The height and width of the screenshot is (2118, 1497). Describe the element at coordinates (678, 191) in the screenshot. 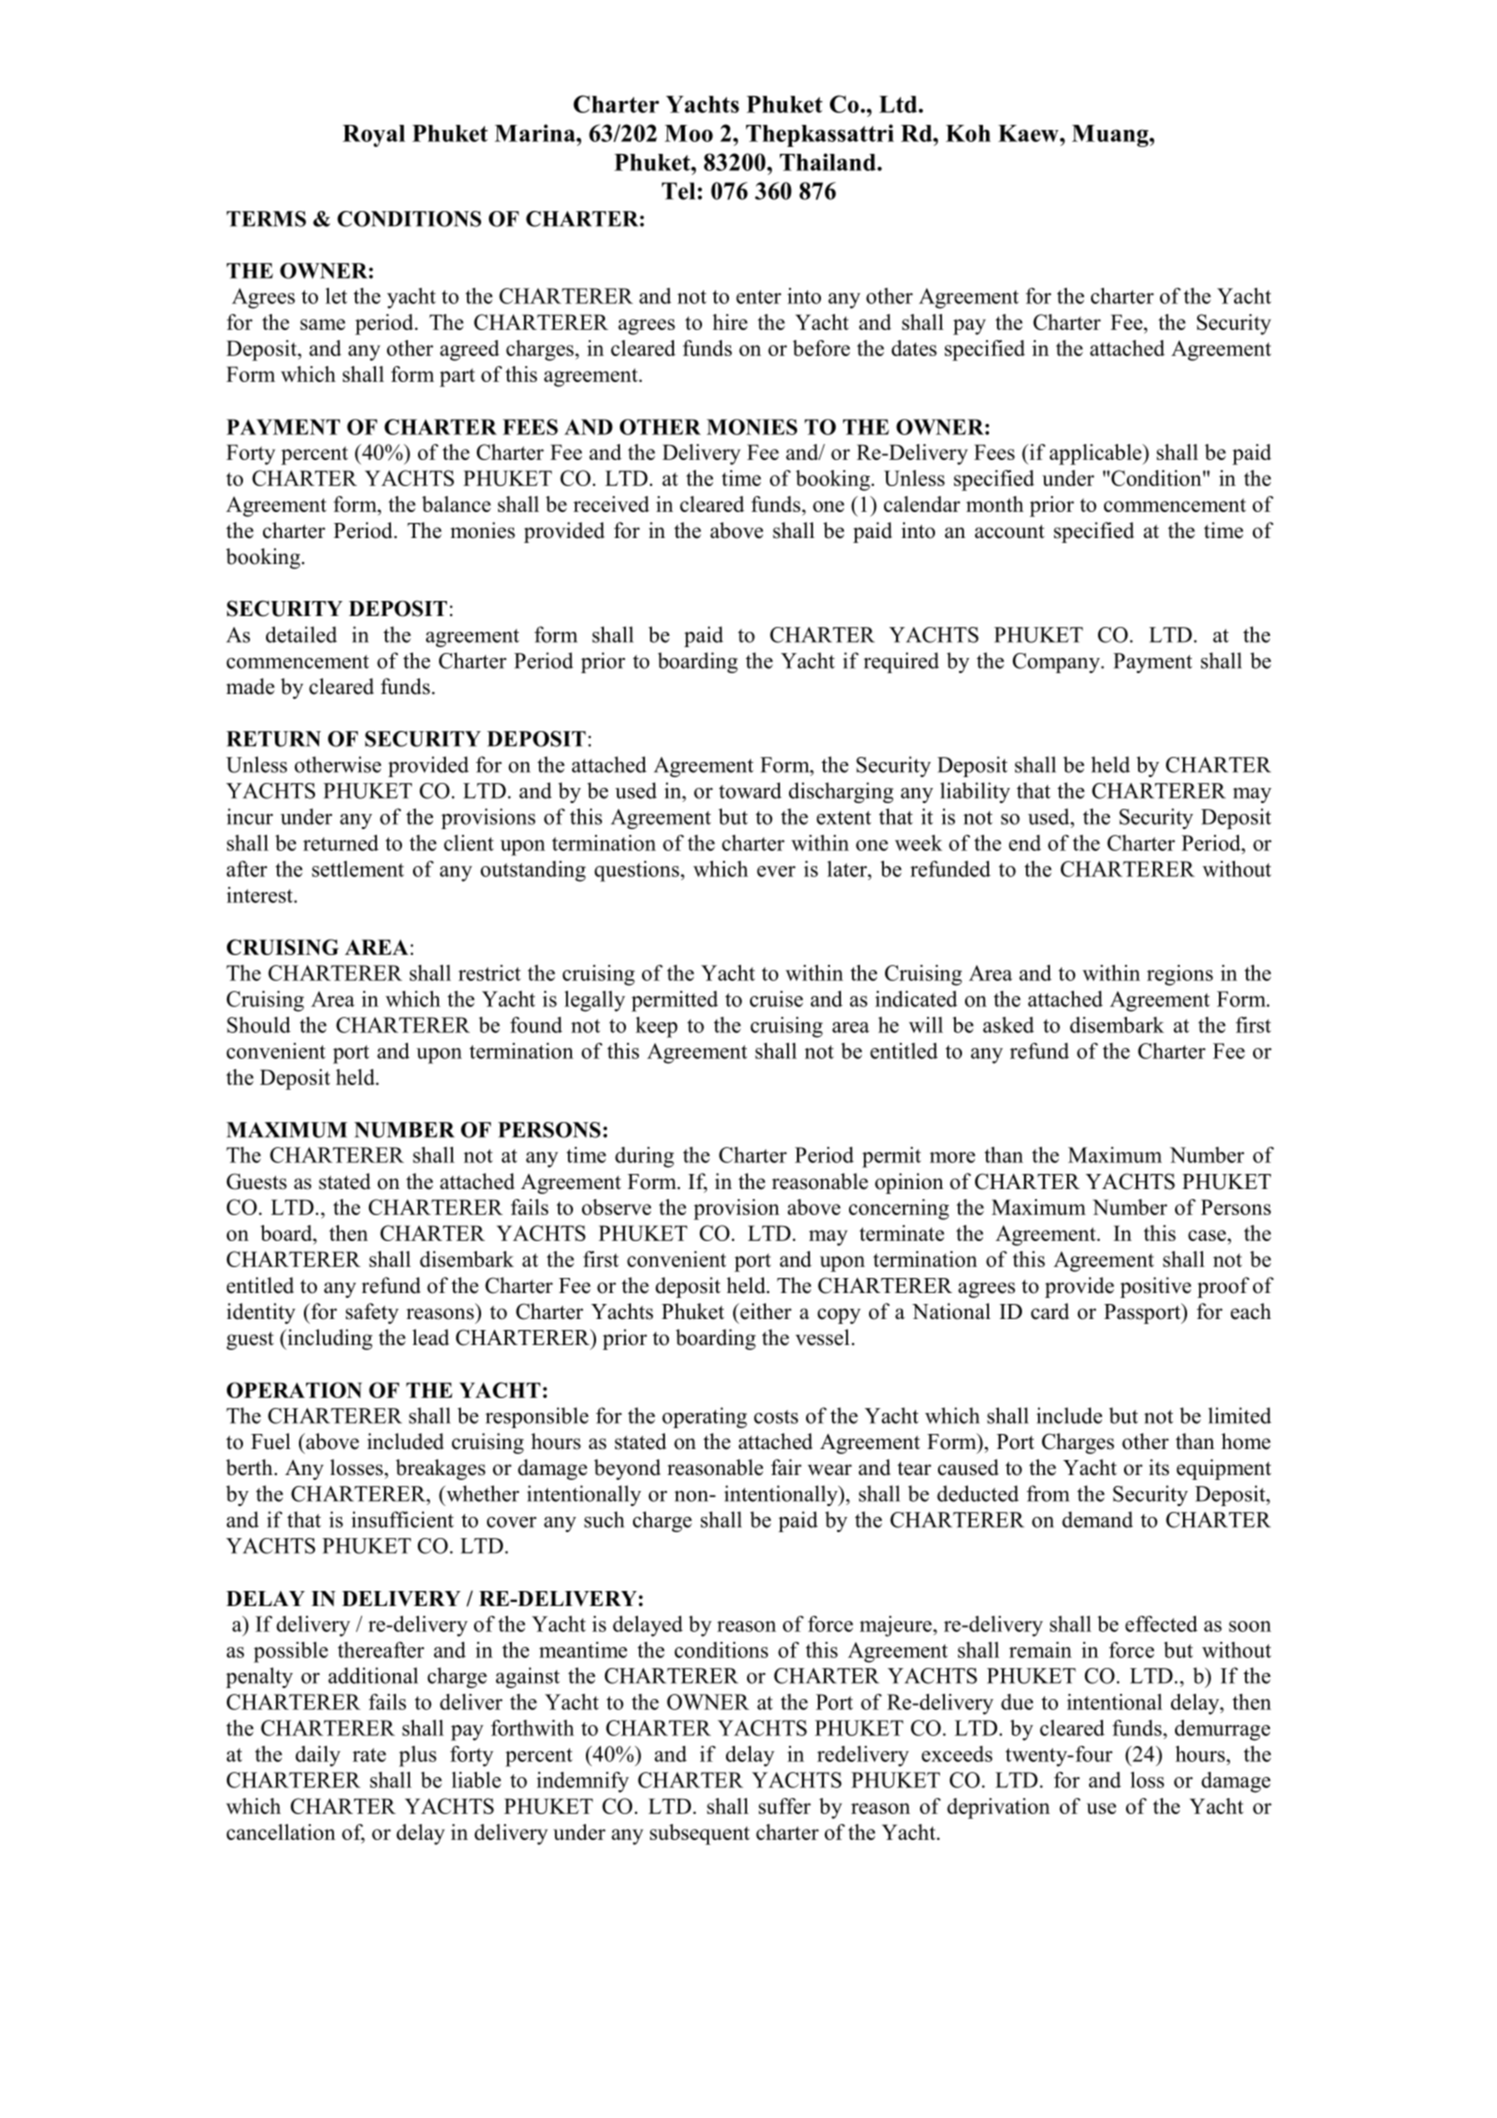

I see `Tel` at that location.
